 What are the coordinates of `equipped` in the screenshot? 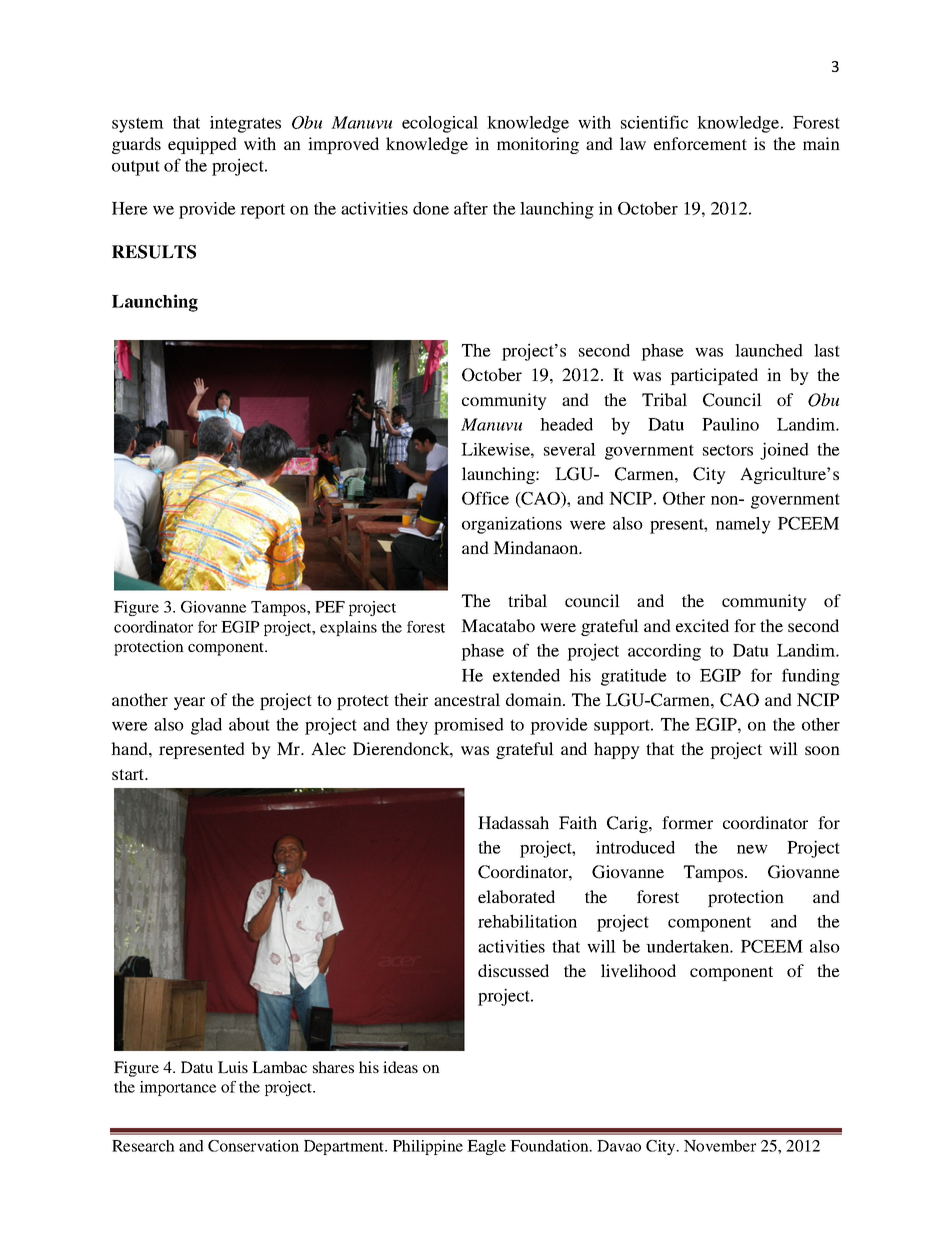 It's located at (202, 145).
